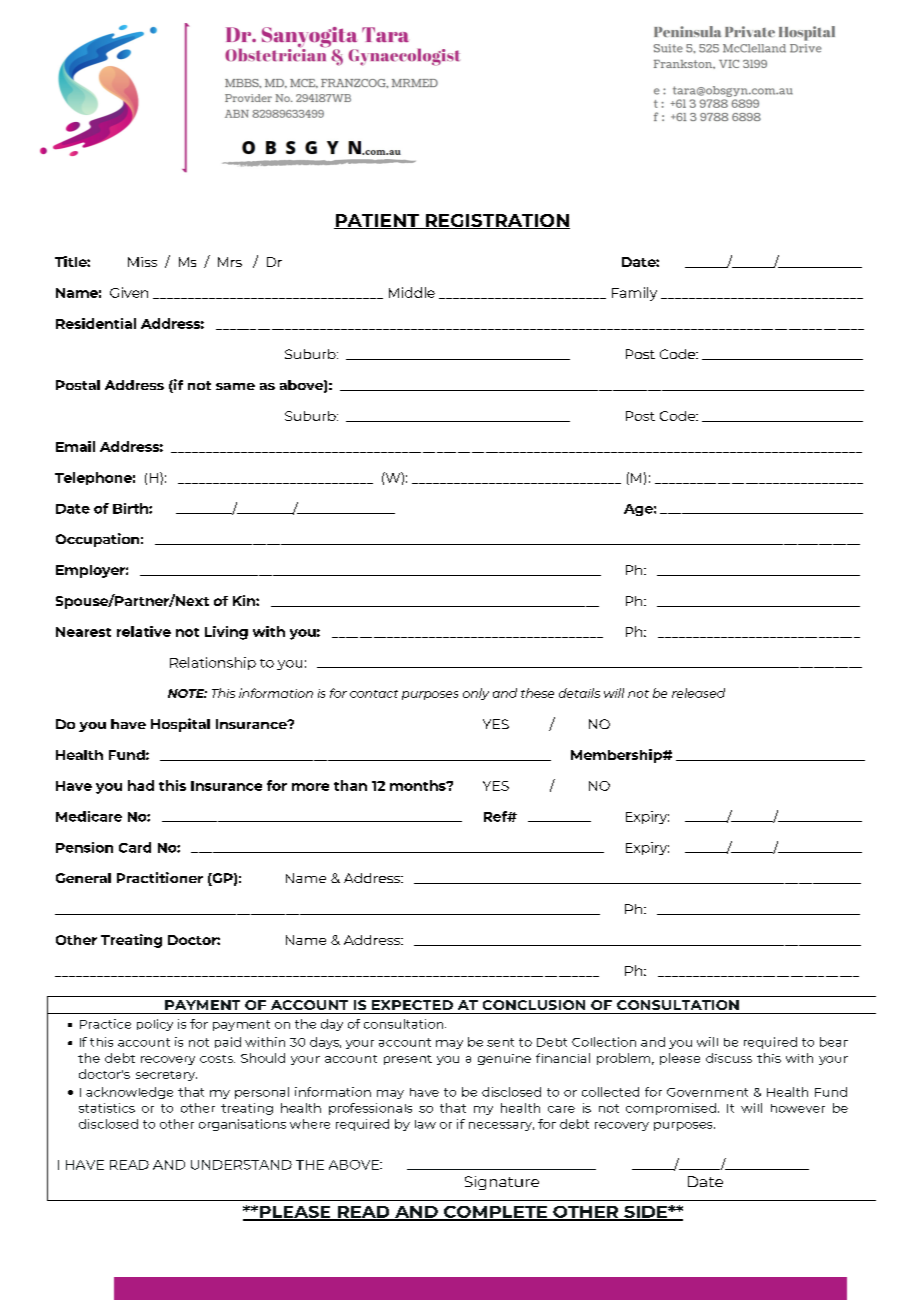 The width and height of the page is (924, 1308). Describe the element at coordinates (476, 694) in the page. I see `only` at that location.
